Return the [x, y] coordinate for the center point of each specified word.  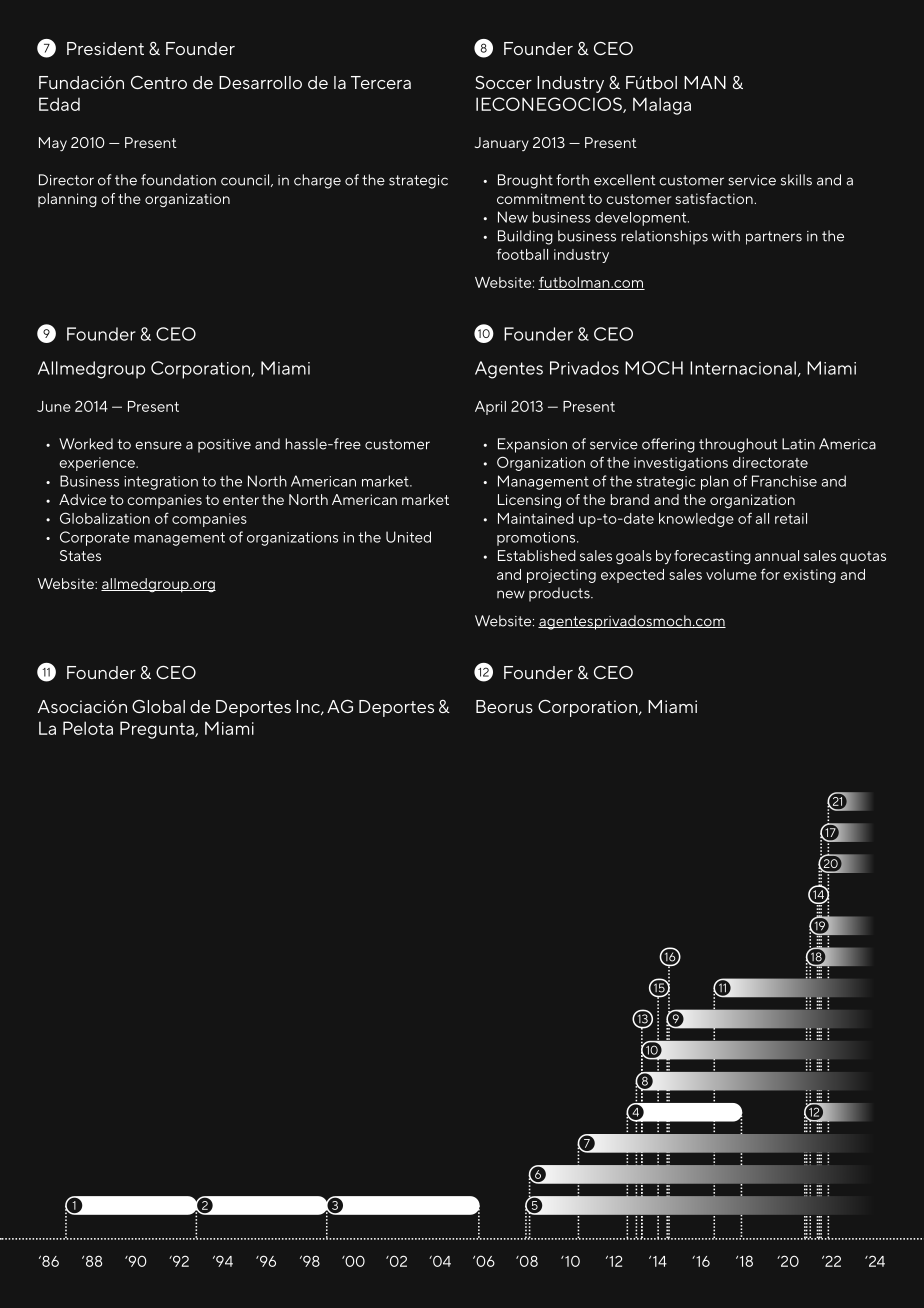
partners [774, 238]
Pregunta [158, 730]
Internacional [743, 368]
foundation [178, 180]
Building [525, 237]
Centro [159, 82]
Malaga [662, 106]
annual [777, 555]
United [408, 537]
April [490, 408]
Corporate [95, 538]
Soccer [503, 82]
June [54, 406]
